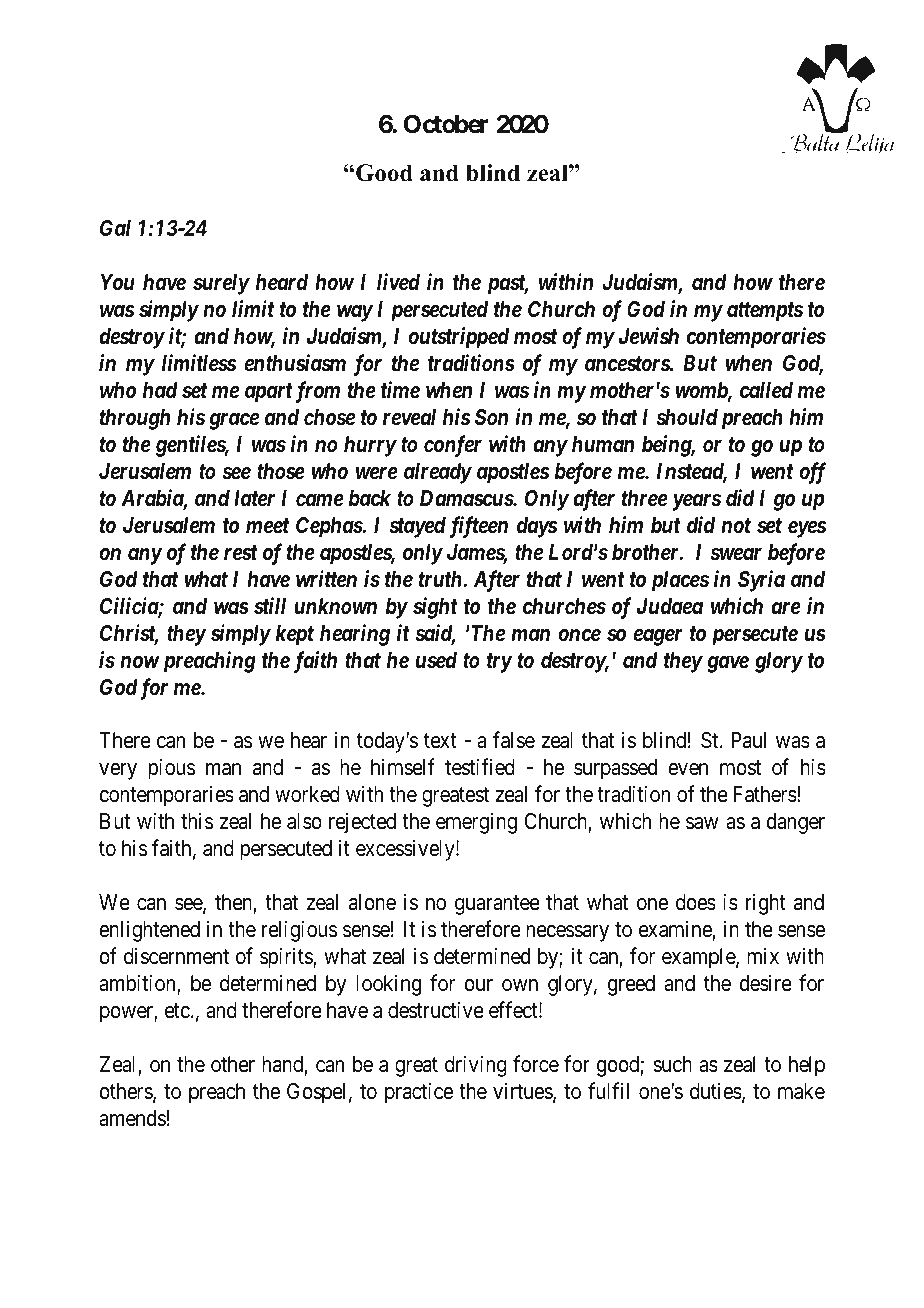 Image resolution: width=924 pixels, height=1308 pixels. I want to click on amends, so click(132, 1118).
